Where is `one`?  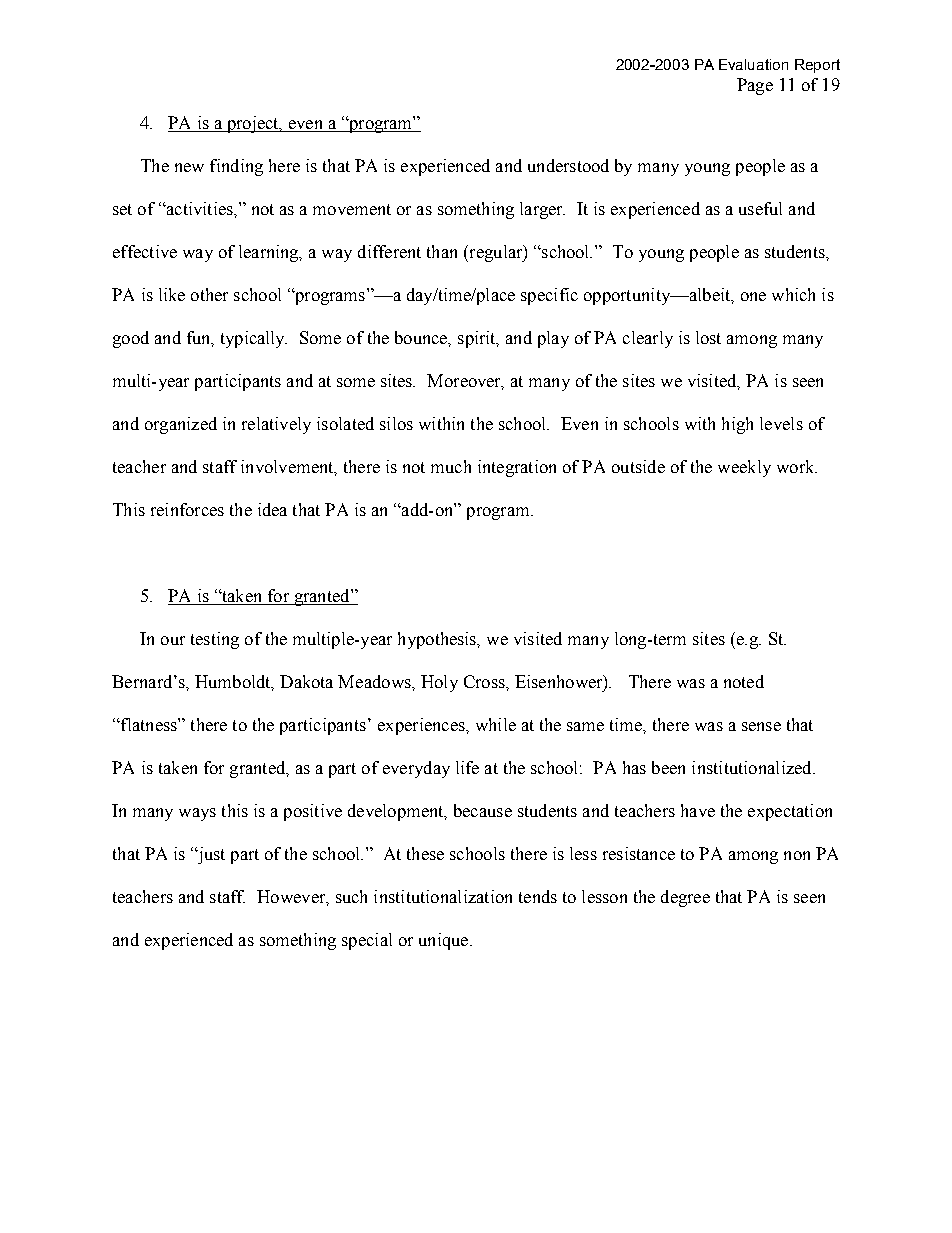
one is located at coordinates (753, 296).
